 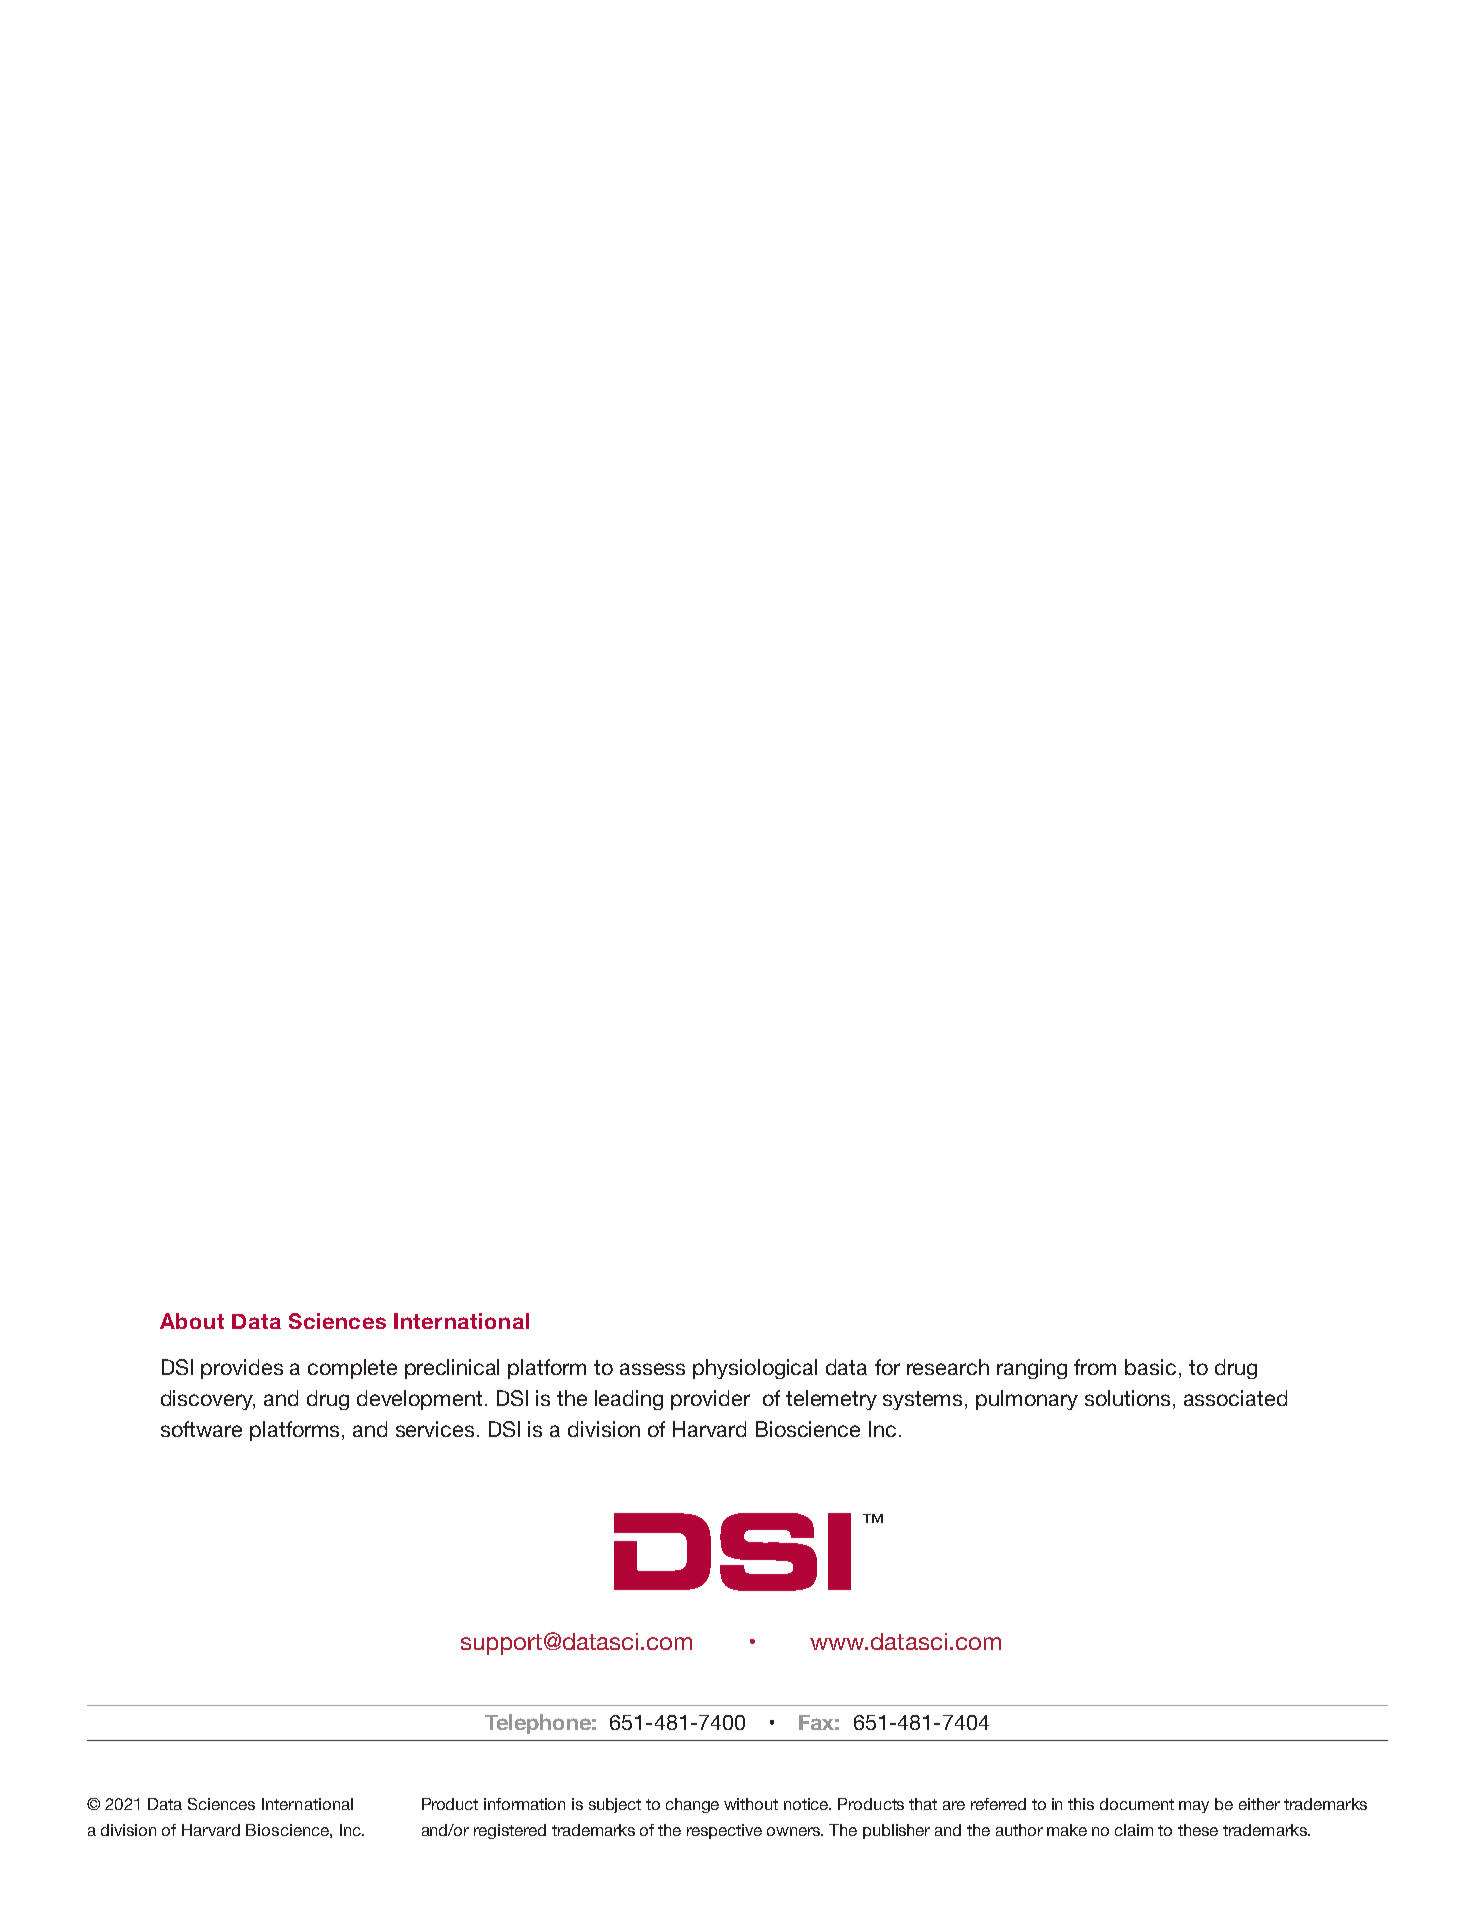 I want to click on provider, so click(x=710, y=1400).
